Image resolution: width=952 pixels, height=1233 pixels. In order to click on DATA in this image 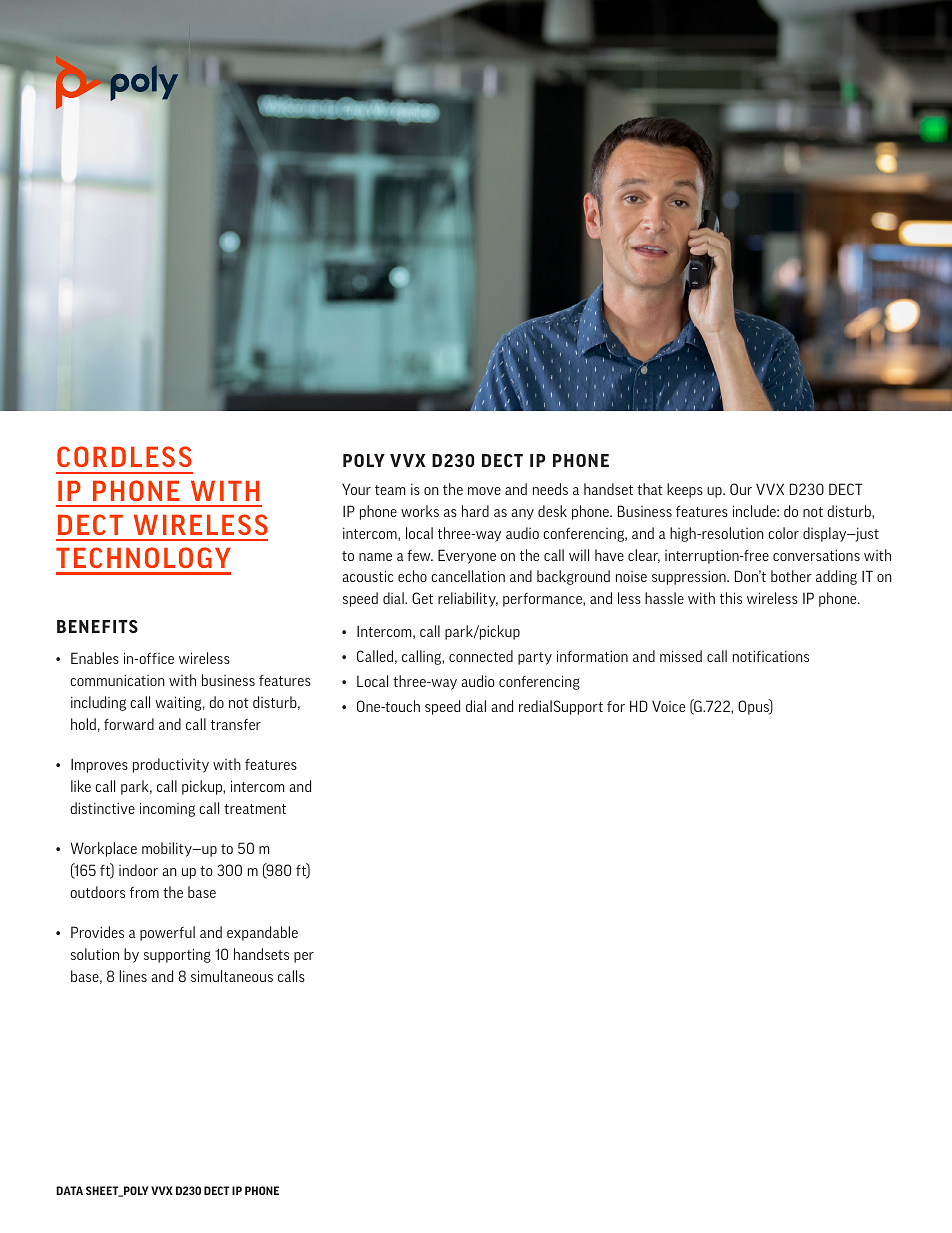, I will do `click(69, 1190)`.
